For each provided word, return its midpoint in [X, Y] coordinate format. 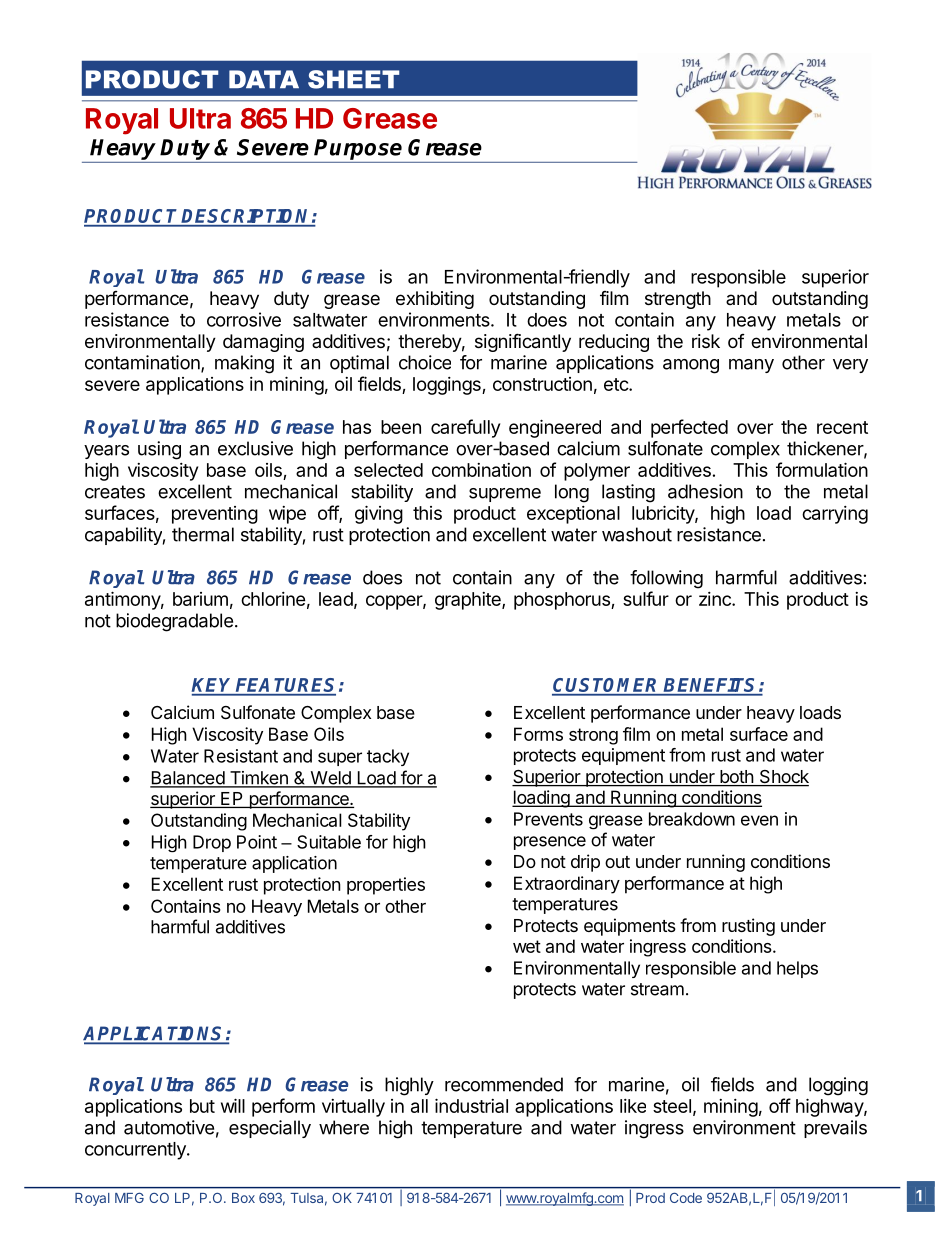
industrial [471, 1105]
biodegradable [174, 622]
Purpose [358, 149]
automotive [169, 1127]
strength [678, 300]
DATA [264, 79]
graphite [469, 601]
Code [686, 1197]
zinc [716, 599]
